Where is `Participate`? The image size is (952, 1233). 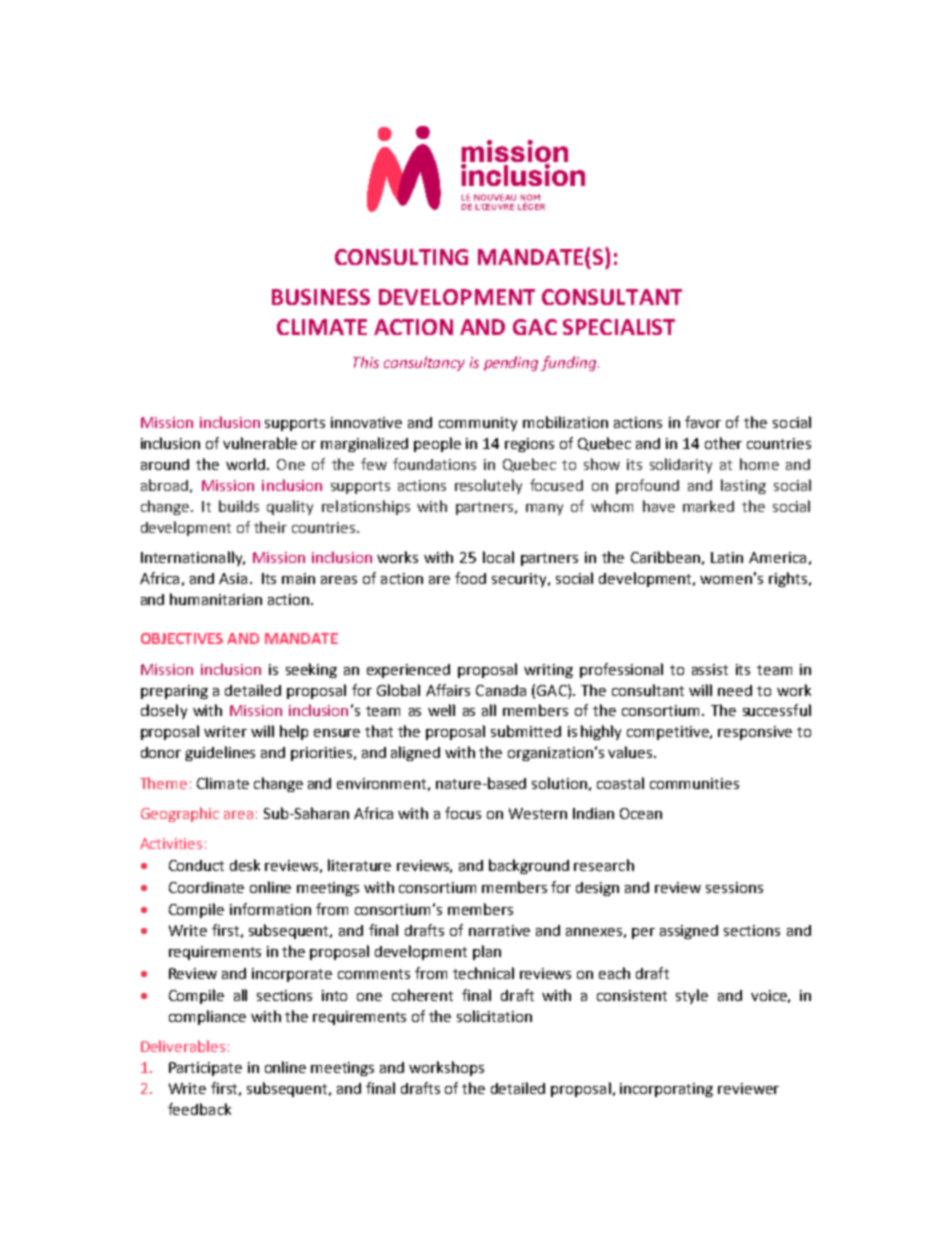 Participate is located at coordinates (205, 1069).
